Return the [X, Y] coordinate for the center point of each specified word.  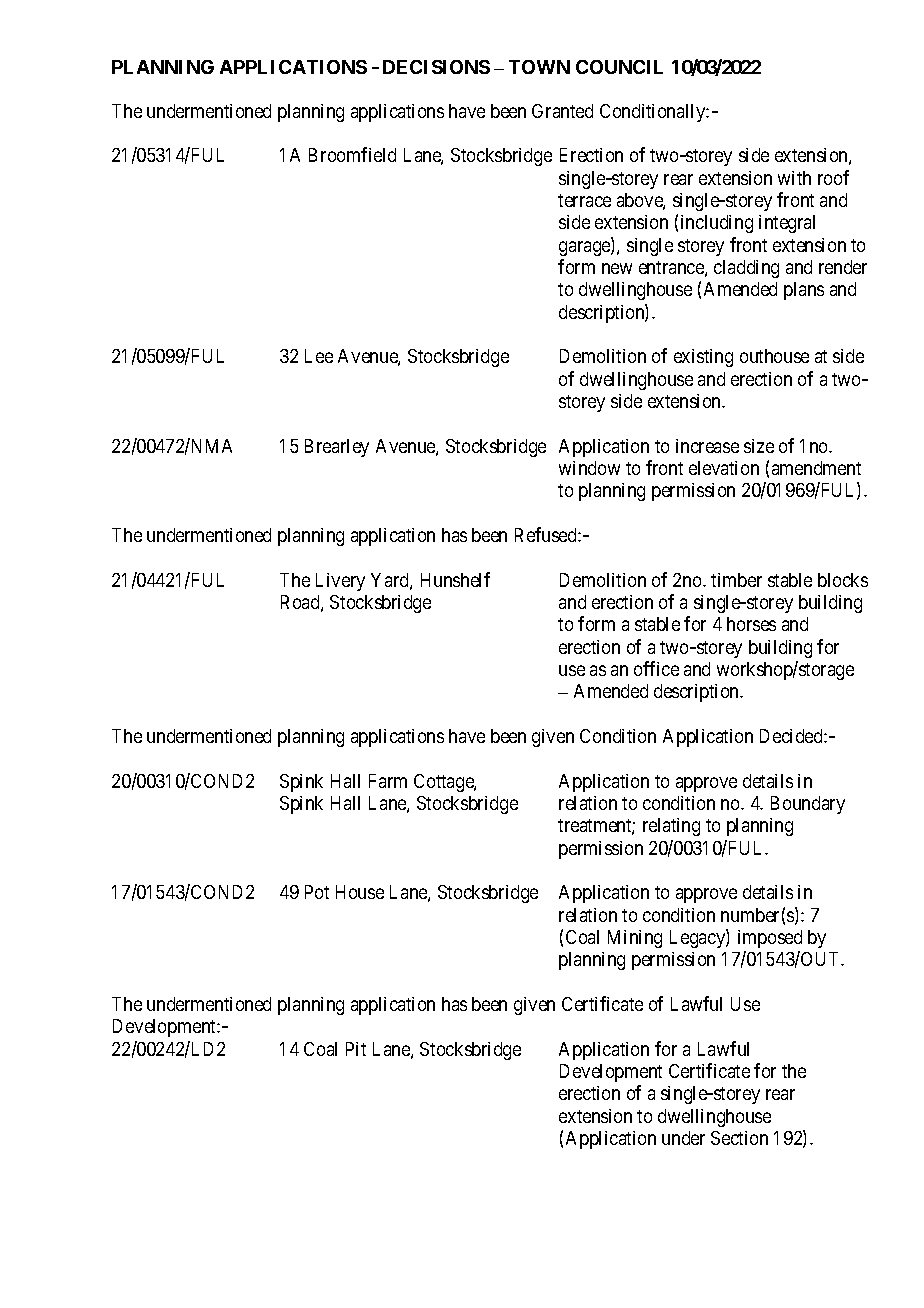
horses [751, 624]
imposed [770, 939]
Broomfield [352, 154]
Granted [562, 111]
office [656, 668]
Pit [356, 1049]
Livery [340, 582]
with [794, 178]
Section [739, 1138]
